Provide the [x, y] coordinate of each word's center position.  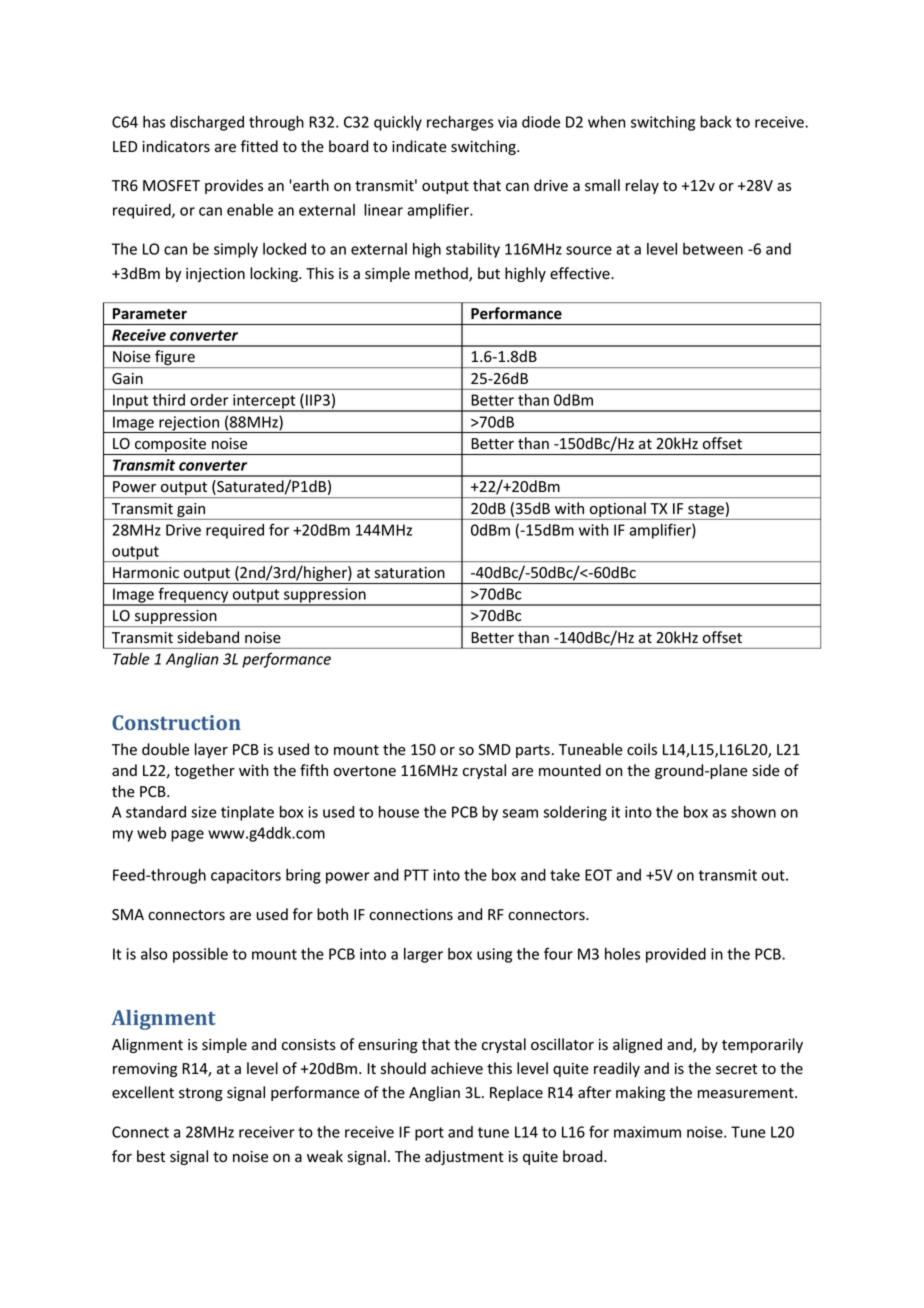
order [209, 400]
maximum [647, 1132]
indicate [419, 146]
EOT [598, 875]
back [716, 122]
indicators [176, 146]
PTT [416, 875]
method [442, 274]
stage [706, 512]
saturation [410, 572]
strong [201, 1094]
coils [642, 749]
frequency [193, 596]
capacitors [246, 876]
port [429, 1134]
